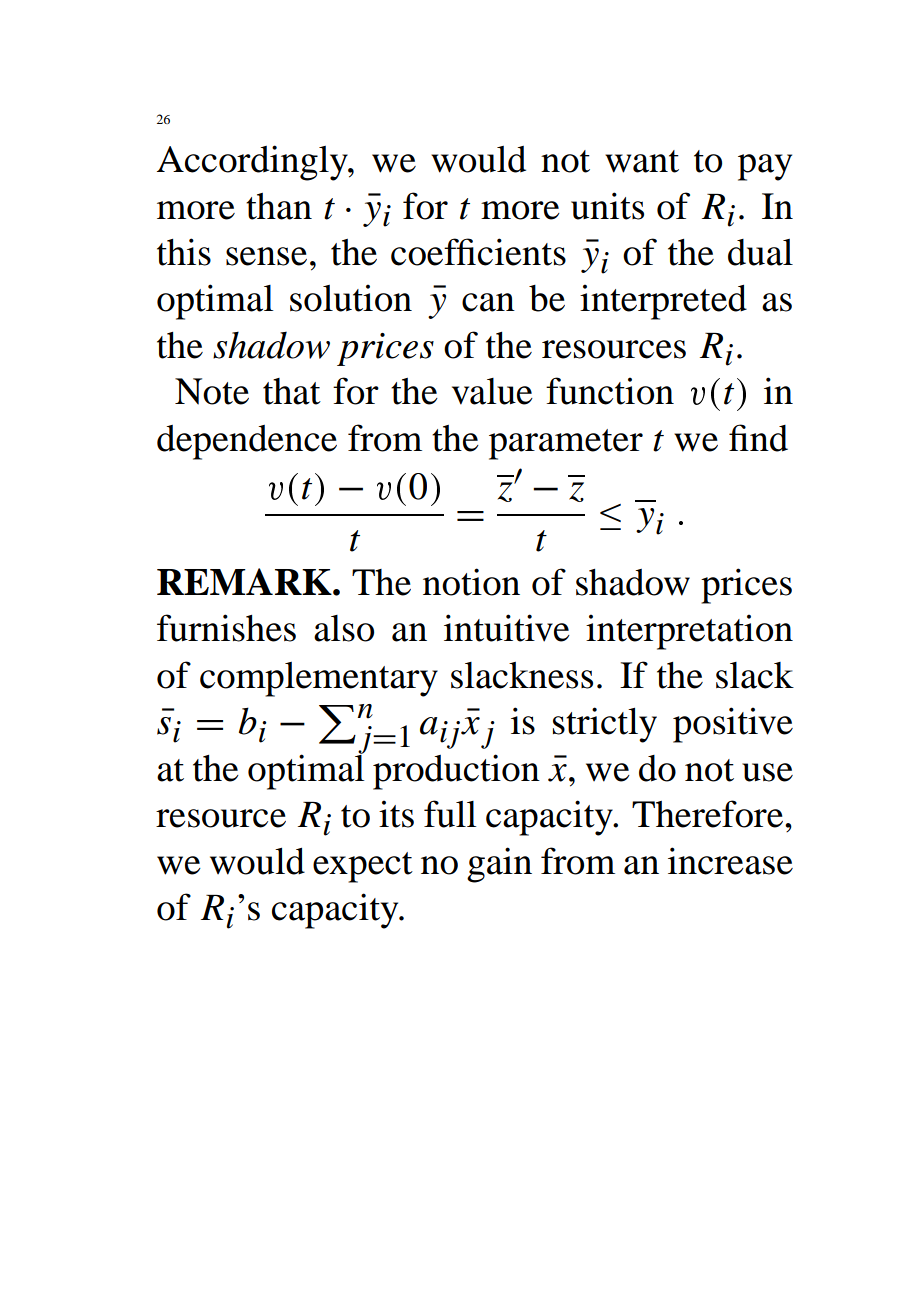 This page has height=1308, width=924. I want to click on complementary, so click(319, 679).
